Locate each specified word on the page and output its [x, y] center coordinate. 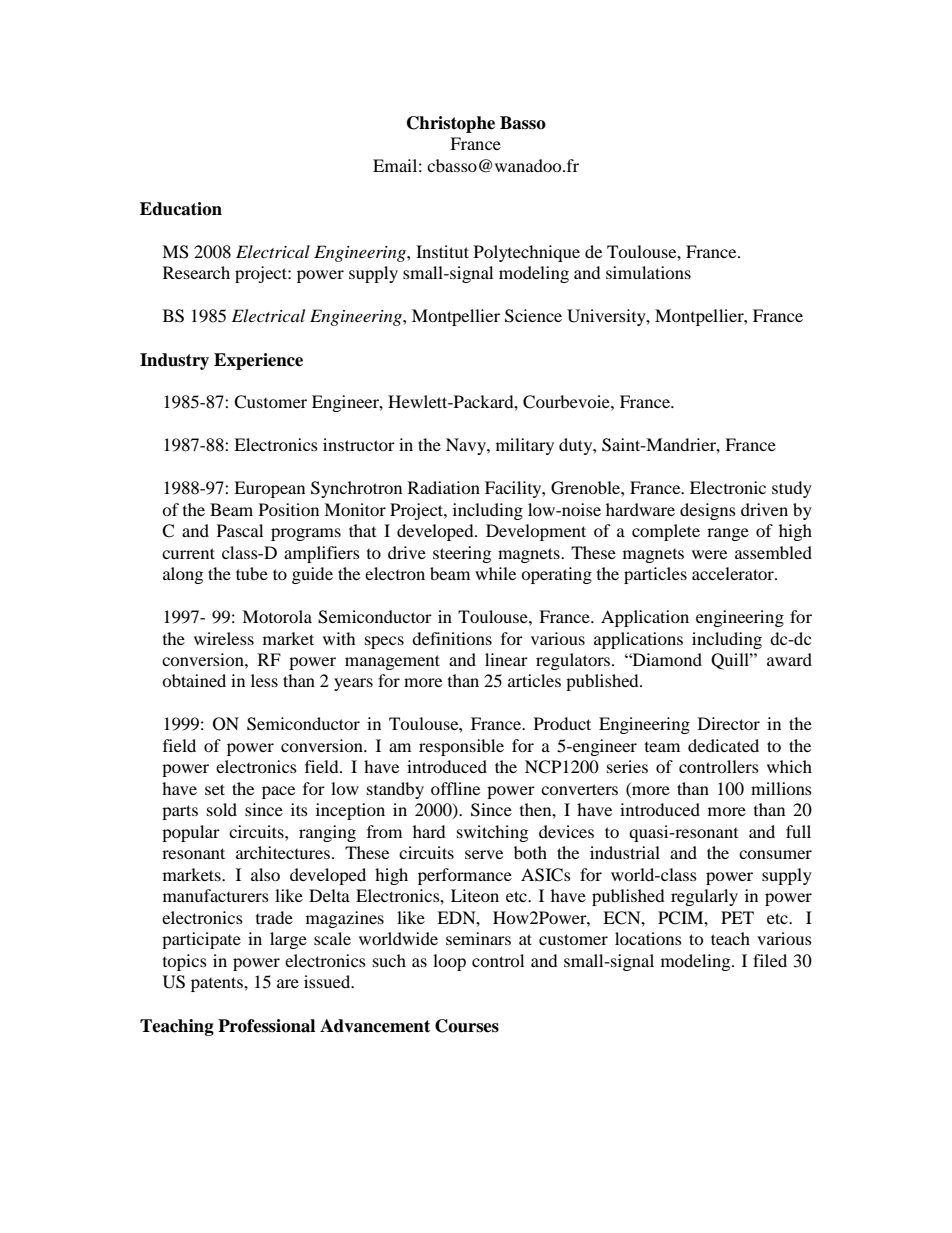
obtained [194, 680]
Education [181, 209]
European [269, 489]
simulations [648, 272]
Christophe [451, 124]
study [792, 489]
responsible [461, 747]
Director [729, 723]
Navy [467, 446]
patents [218, 984]
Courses [467, 1026]
